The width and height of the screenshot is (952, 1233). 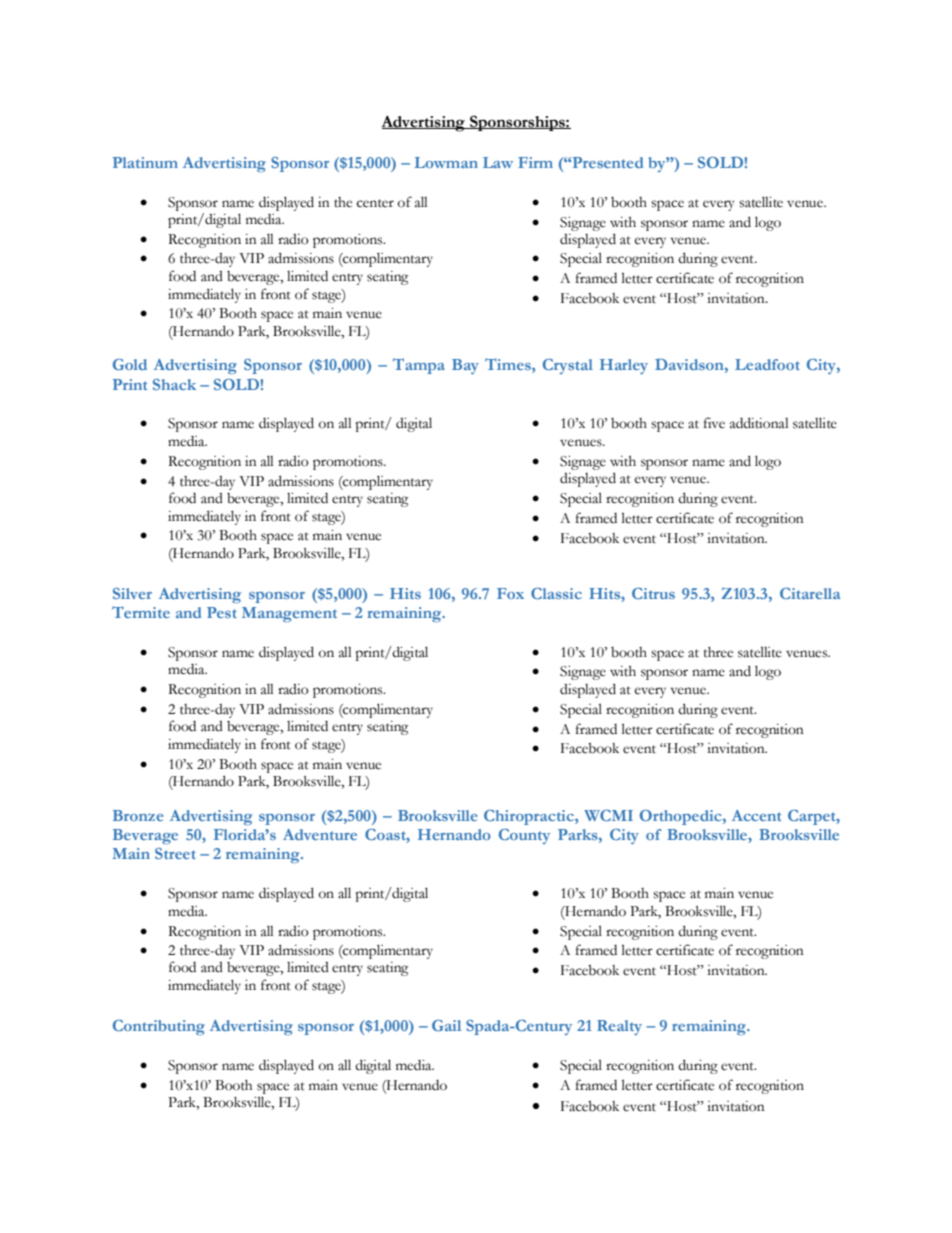 I want to click on Bay, so click(x=465, y=366).
